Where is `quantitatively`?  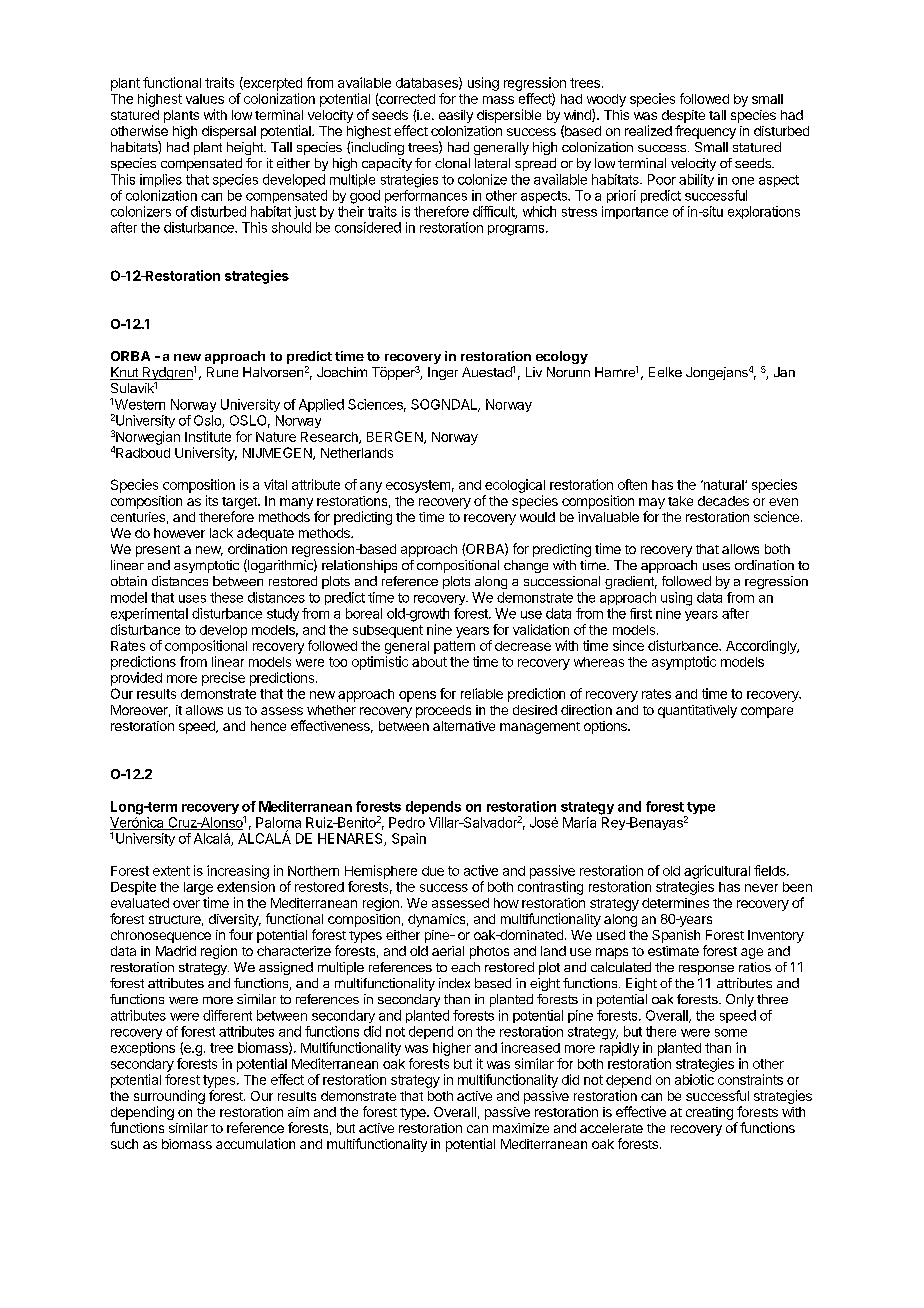
quantitatively is located at coordinates (697, 711).
